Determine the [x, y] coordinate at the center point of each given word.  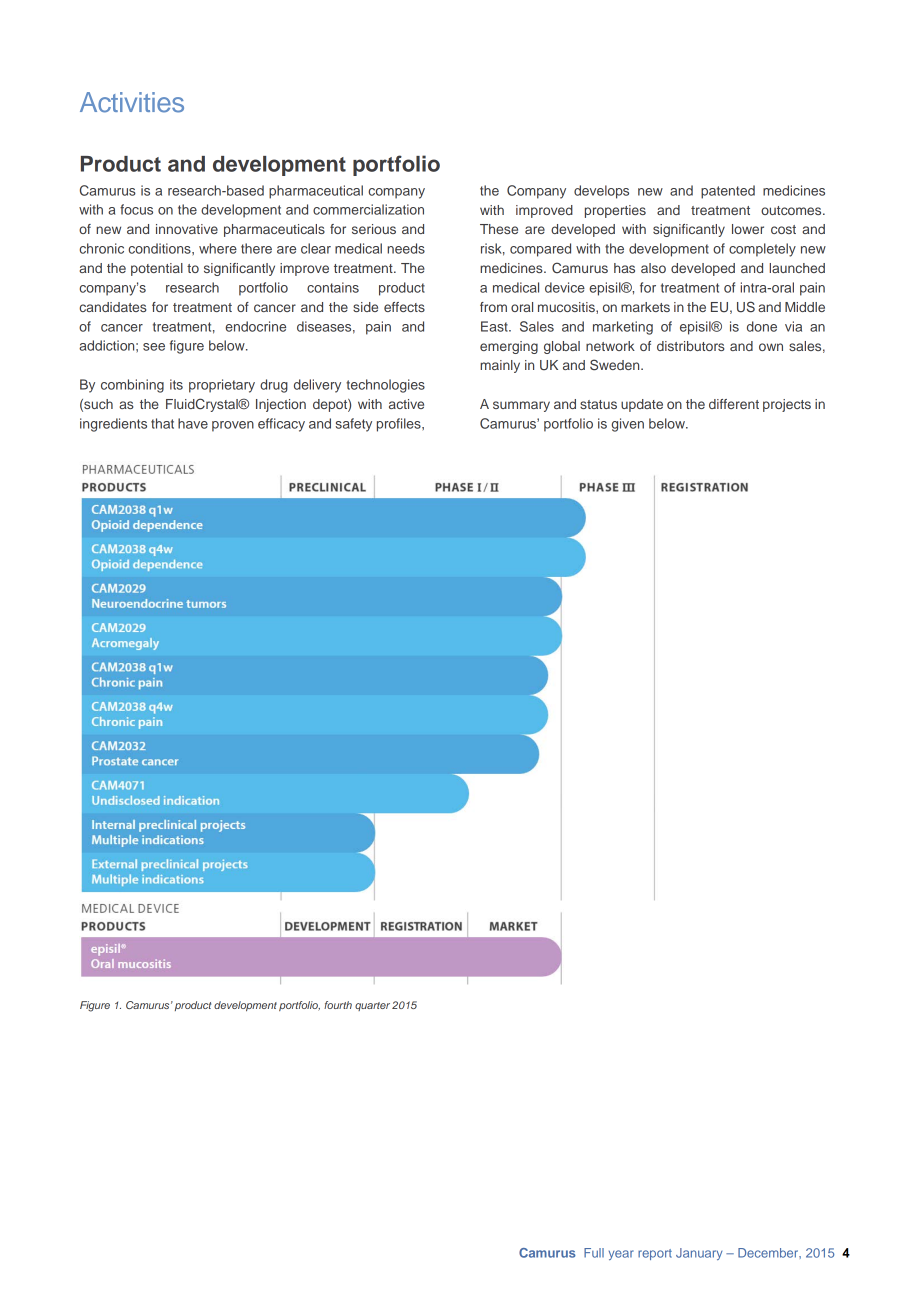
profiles [400, 425]
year [621, 1255]
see [154, 347]
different [734, 404]
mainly [500, 366]
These [499, 229]
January [699, 1254]
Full [594, 1253]
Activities [132, 102]
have [193, 423]
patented [728, 192]
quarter [372, 1006]
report [655, 1254]
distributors [691, 346]
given [627, 425]
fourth [338, 1005]
